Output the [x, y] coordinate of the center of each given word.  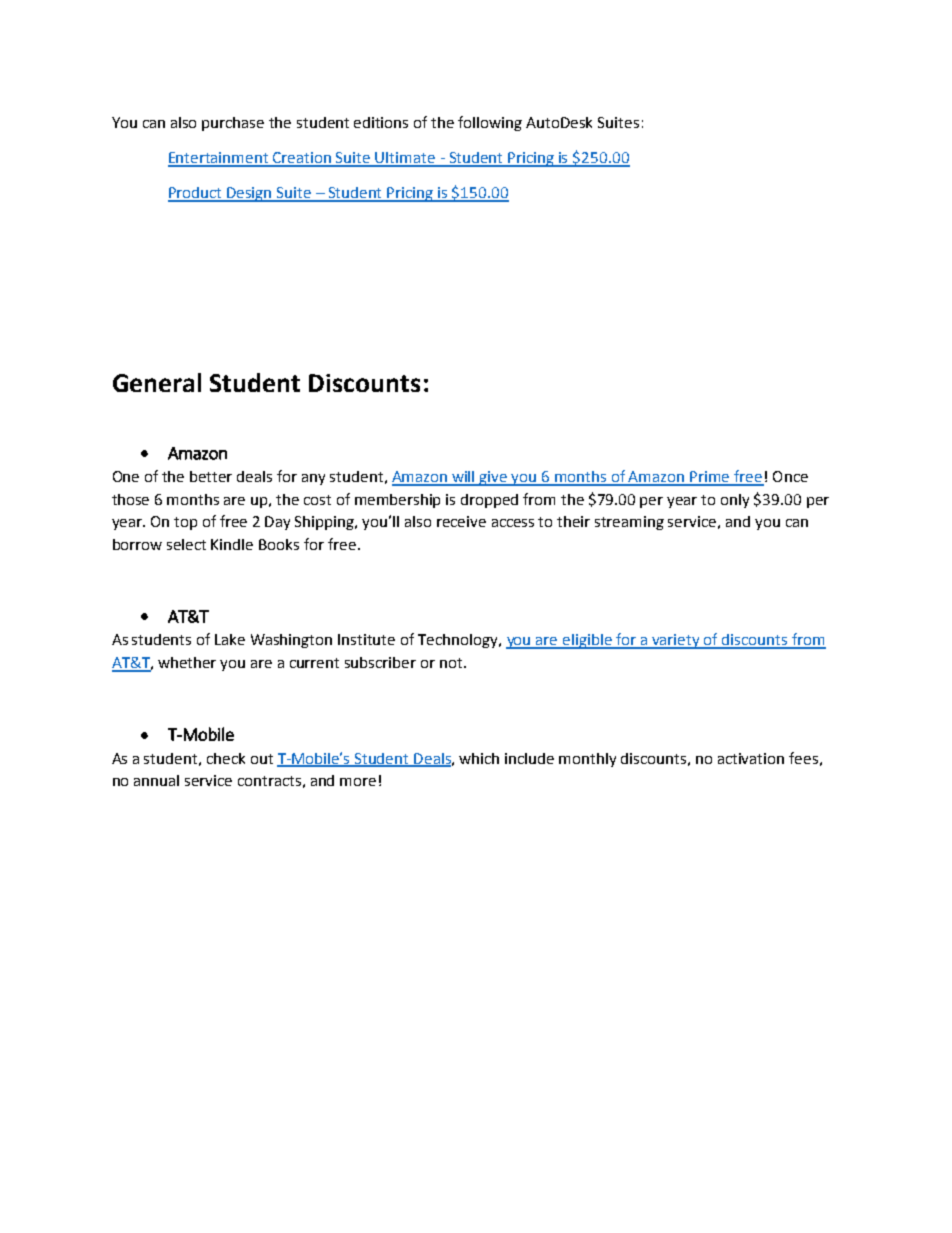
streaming [629, 523]
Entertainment [219, 159]
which [479, 758]
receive [461, 521]
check [226, 758]
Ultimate [406, 159]
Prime [710, 478]
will [464, 478]
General [157, 382]
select [186, 544]
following [490, 123]
